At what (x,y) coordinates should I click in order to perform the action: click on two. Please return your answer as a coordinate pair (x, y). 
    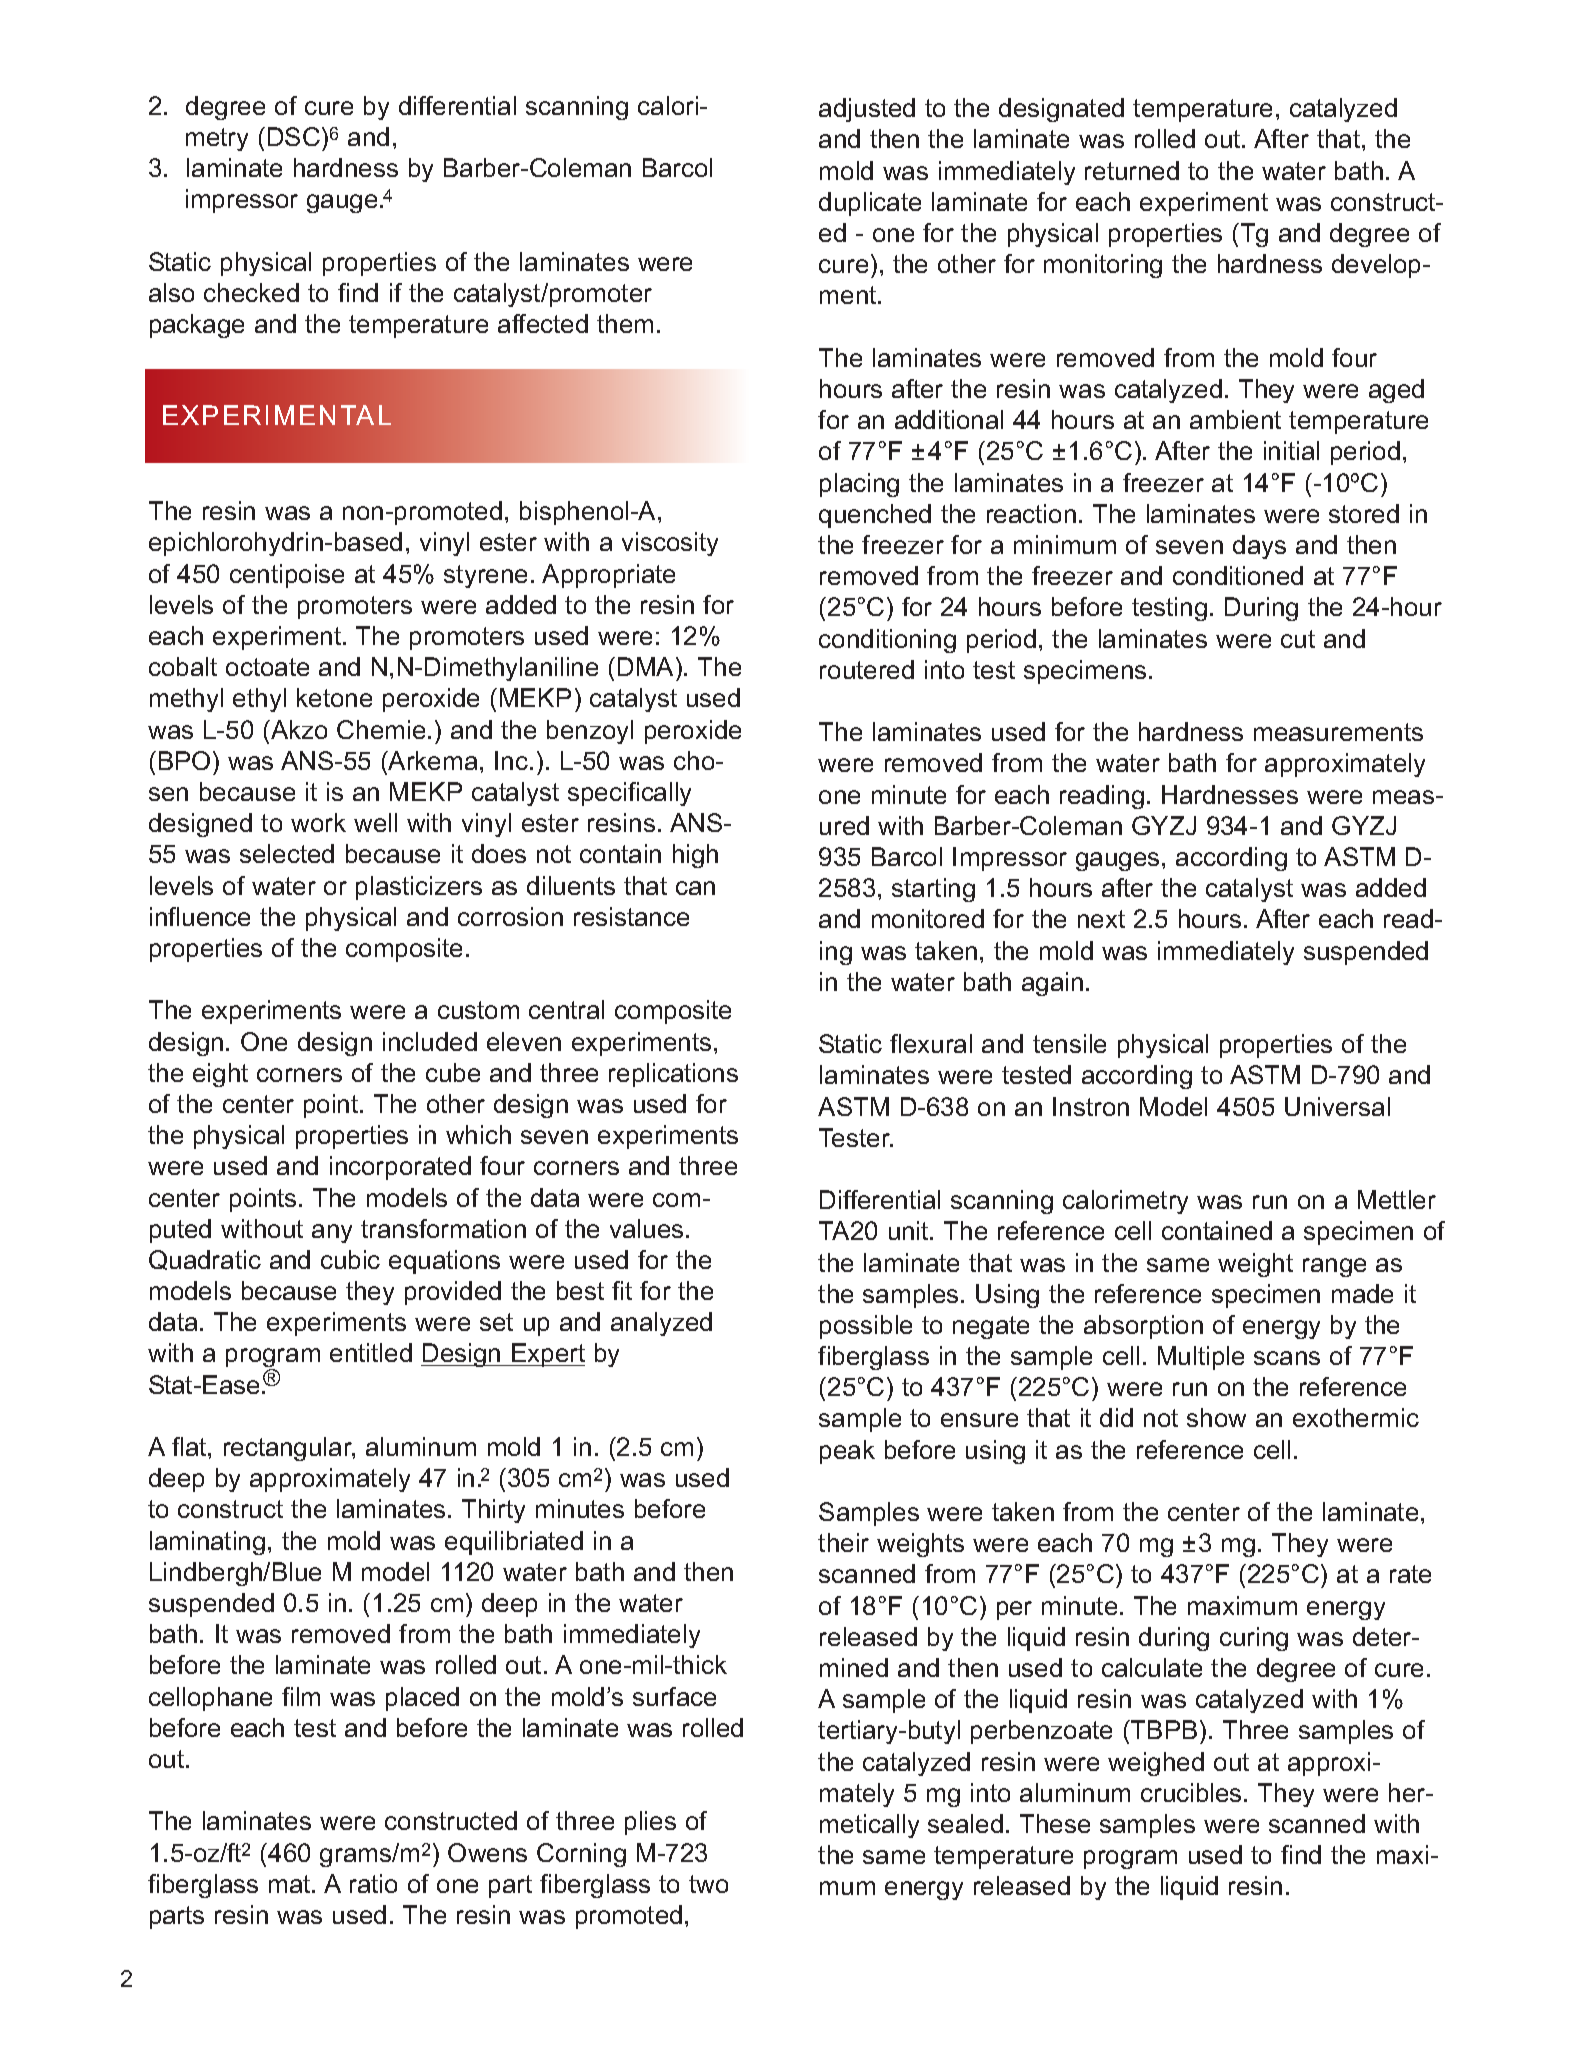
    Looking at the image, I should click on (708, 1884).
